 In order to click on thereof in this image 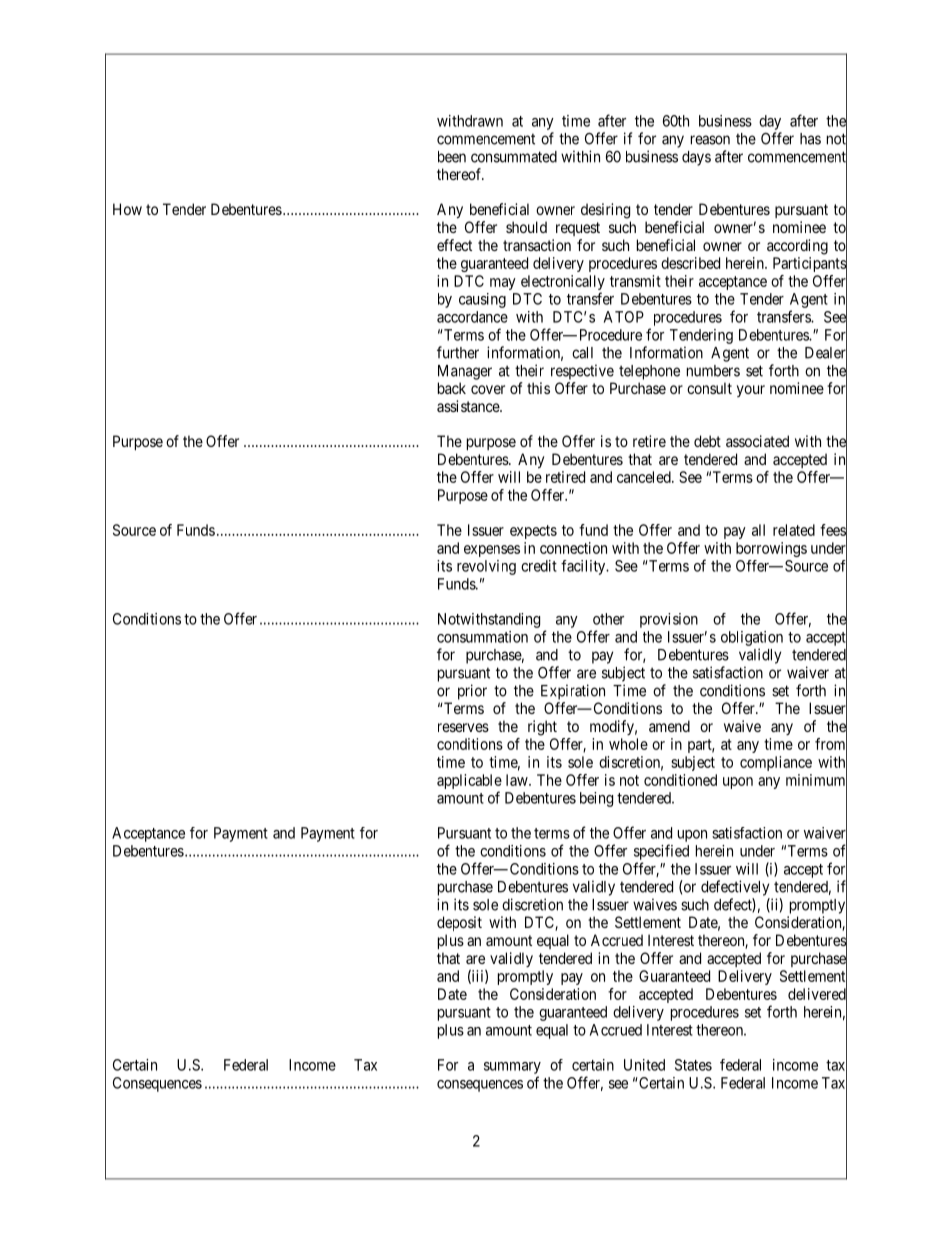, I will do `click(460, 174)`.
